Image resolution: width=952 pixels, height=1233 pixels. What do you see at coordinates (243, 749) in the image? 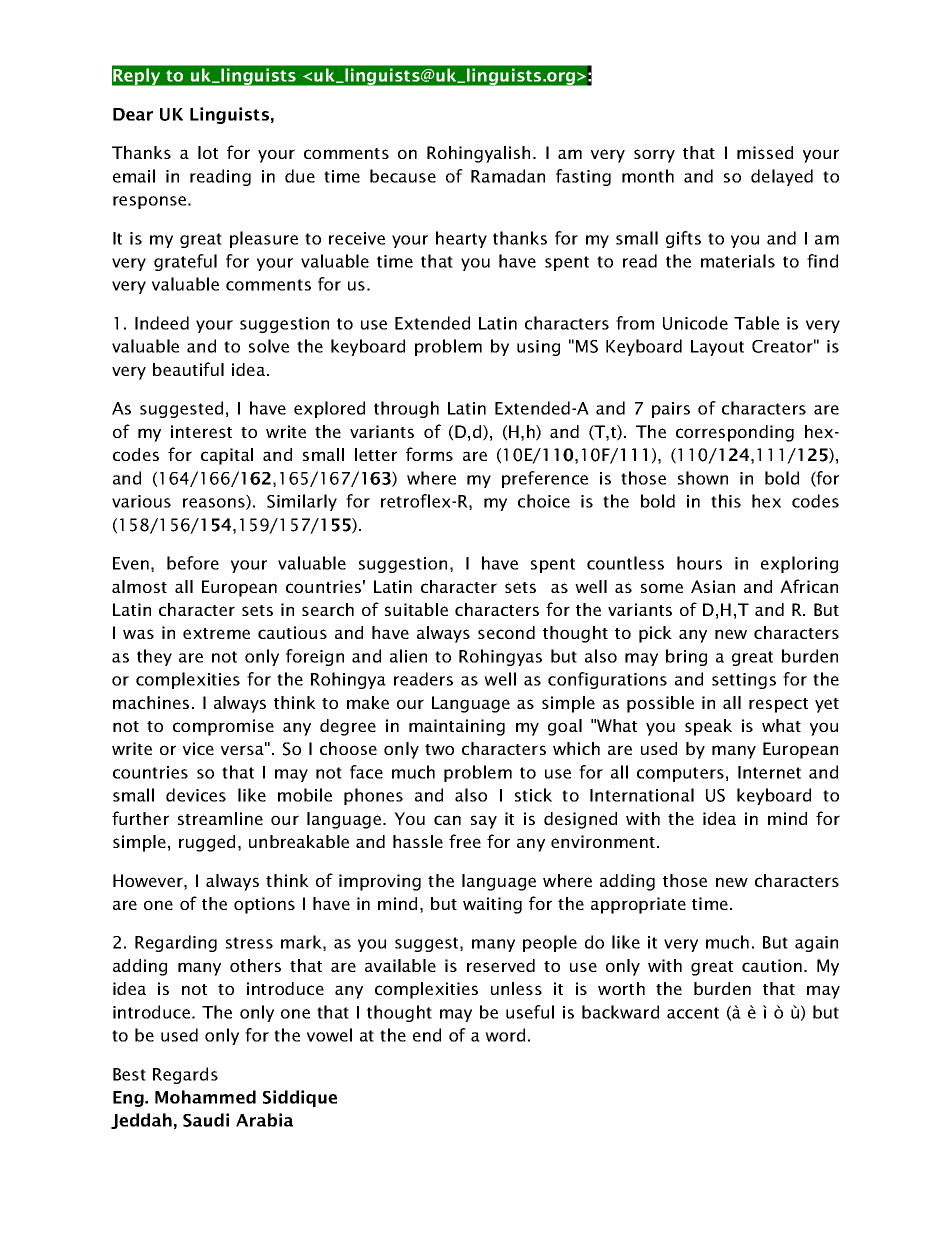
I see `versa` at bounding box center [243, 749].
